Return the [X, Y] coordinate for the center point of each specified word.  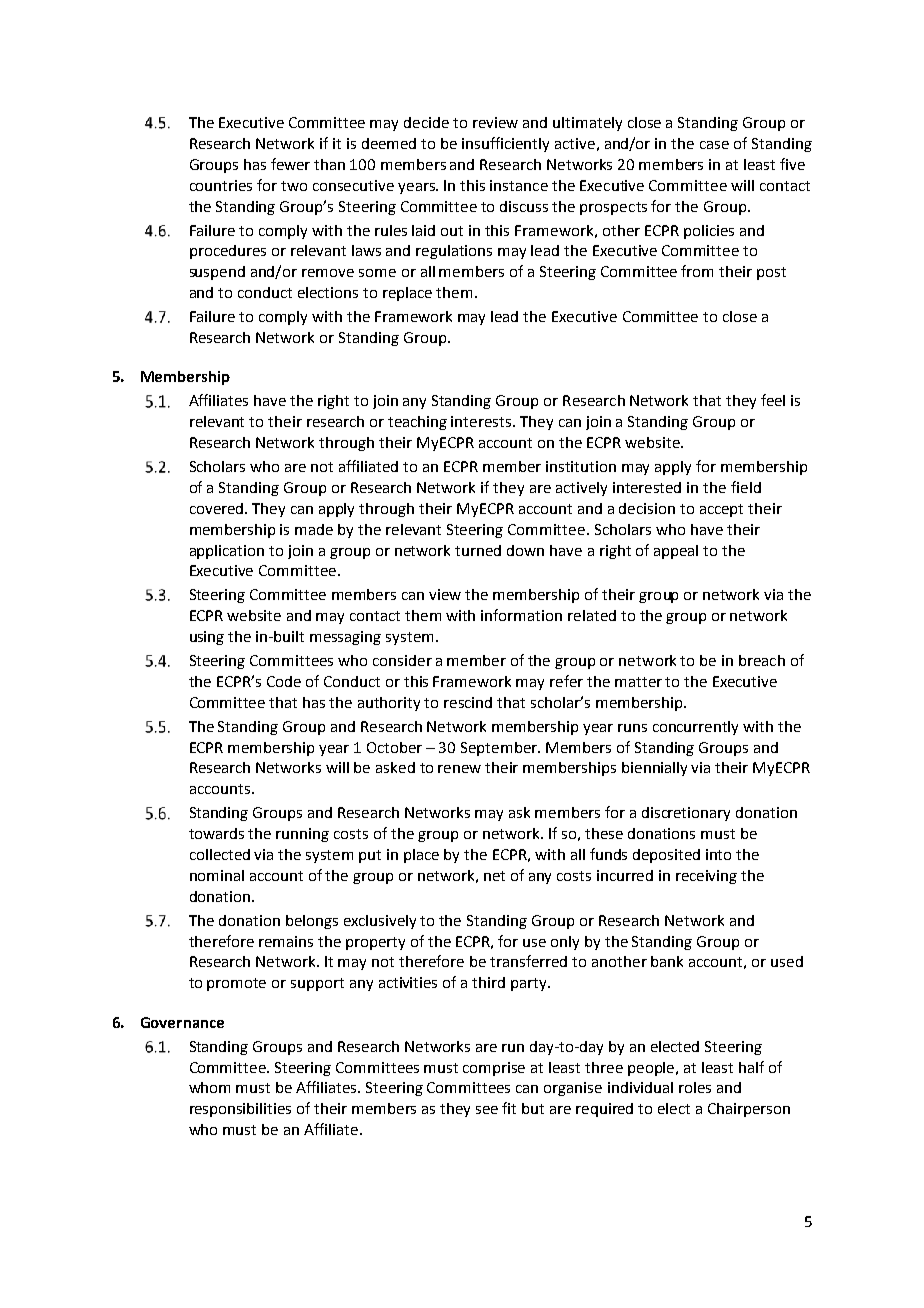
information [521, 615]
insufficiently [505, 144]
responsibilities [240, 1110]
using [207, 638]
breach [762, 660]
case [714, 145]
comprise [494, 1069]
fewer [290, 164]
